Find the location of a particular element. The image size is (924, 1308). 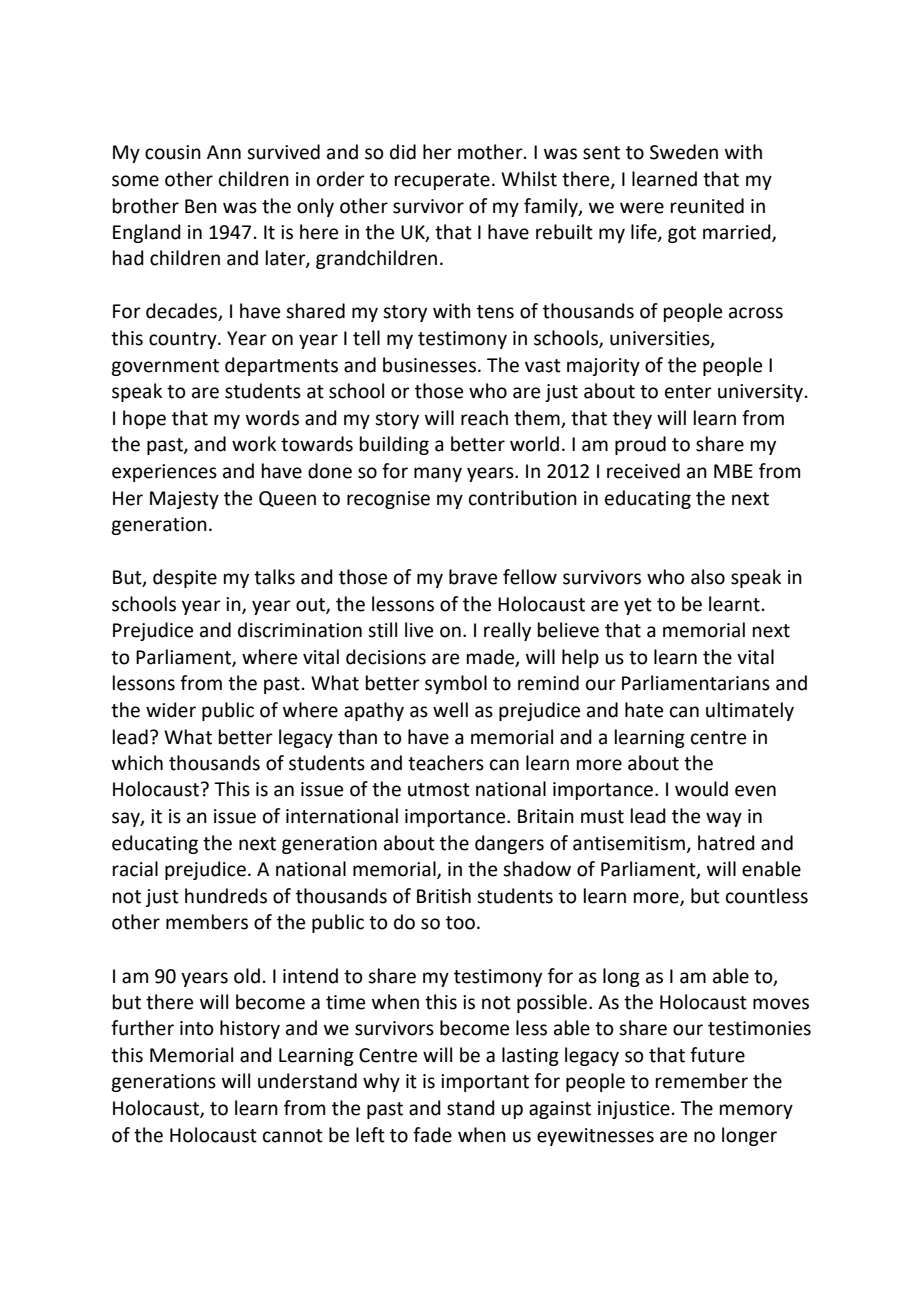

Ben is located at coordinates (201, 206).
